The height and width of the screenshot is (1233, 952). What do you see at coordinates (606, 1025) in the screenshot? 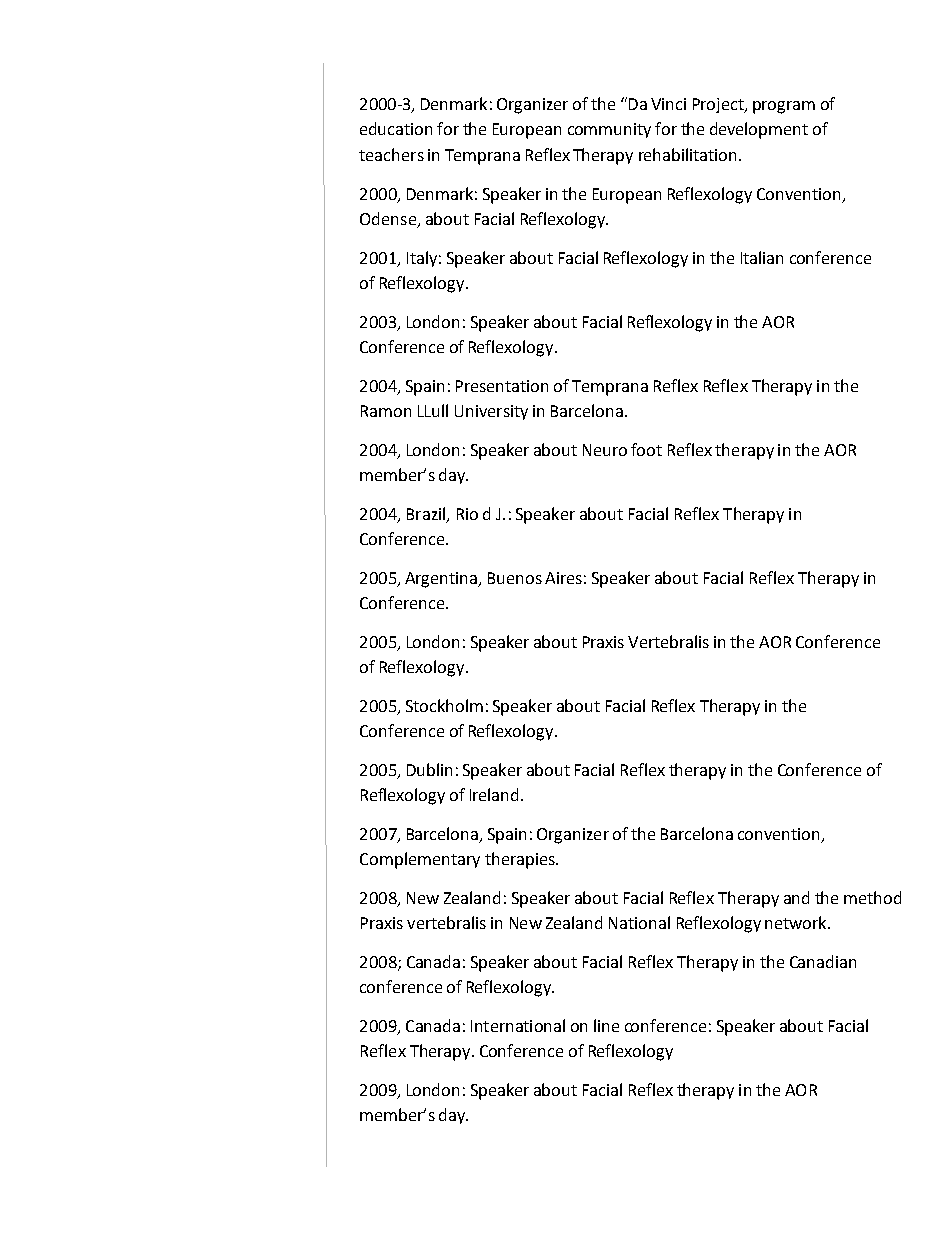
I see `line` at bounding box center [606, 1025].
